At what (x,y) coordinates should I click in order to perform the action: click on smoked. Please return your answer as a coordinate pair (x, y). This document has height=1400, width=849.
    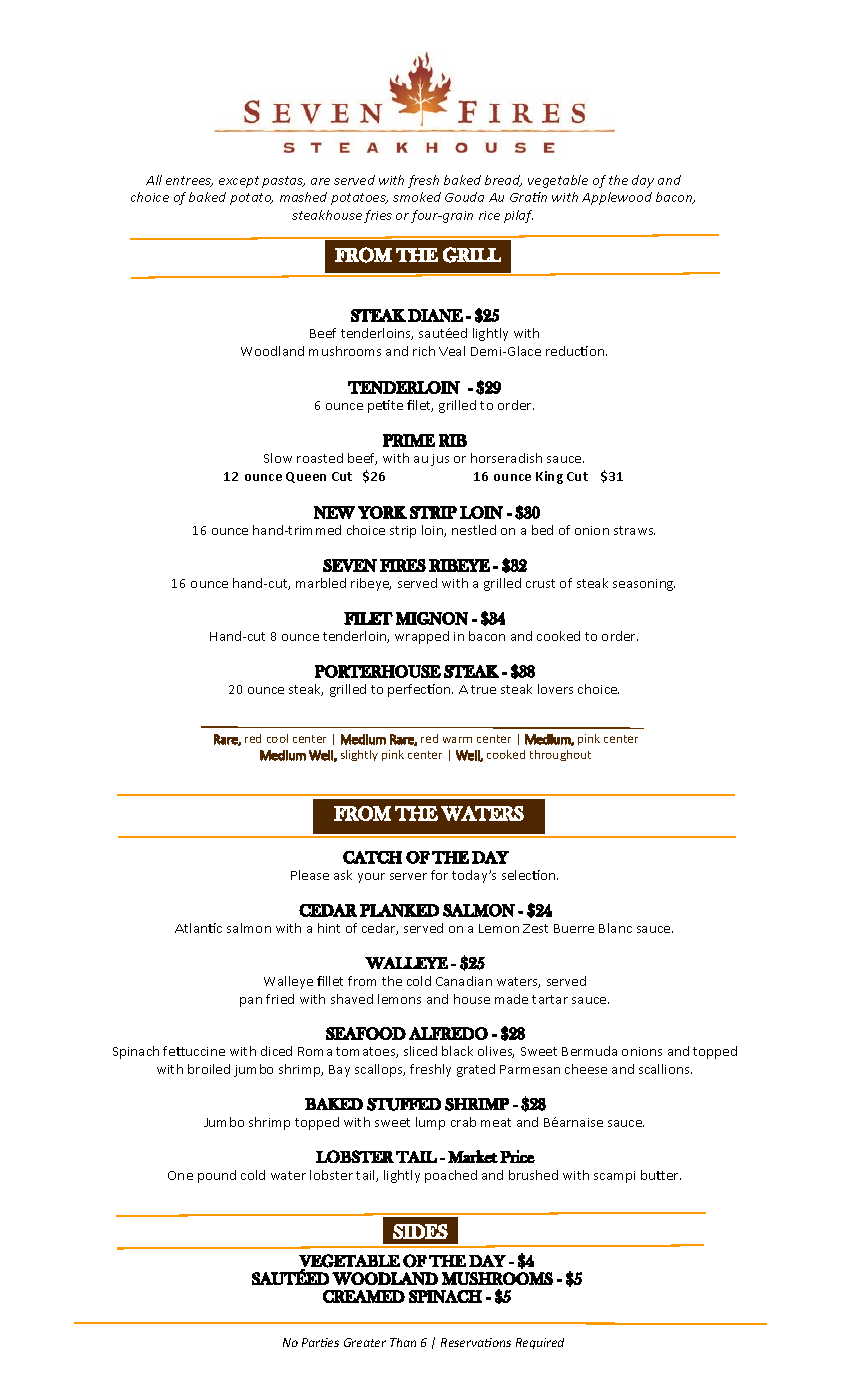
    Looking at the image, I should click on (417, 197).
